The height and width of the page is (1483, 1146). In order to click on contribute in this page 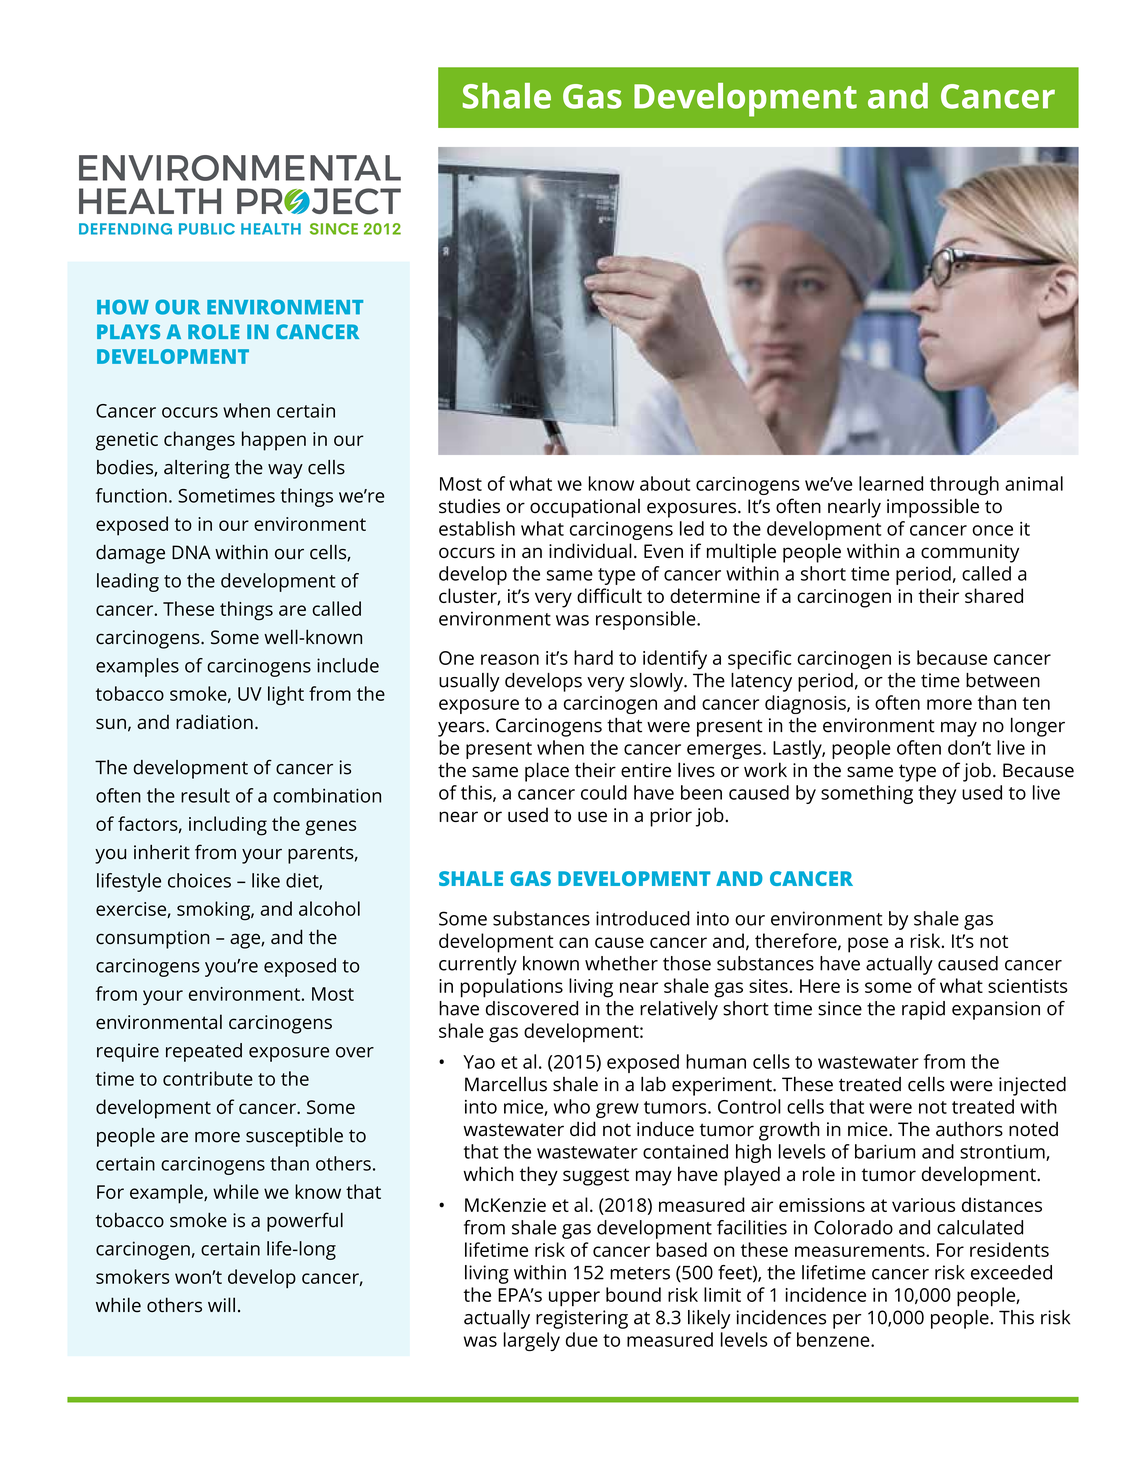, I will do `click(208, 1078)`.
